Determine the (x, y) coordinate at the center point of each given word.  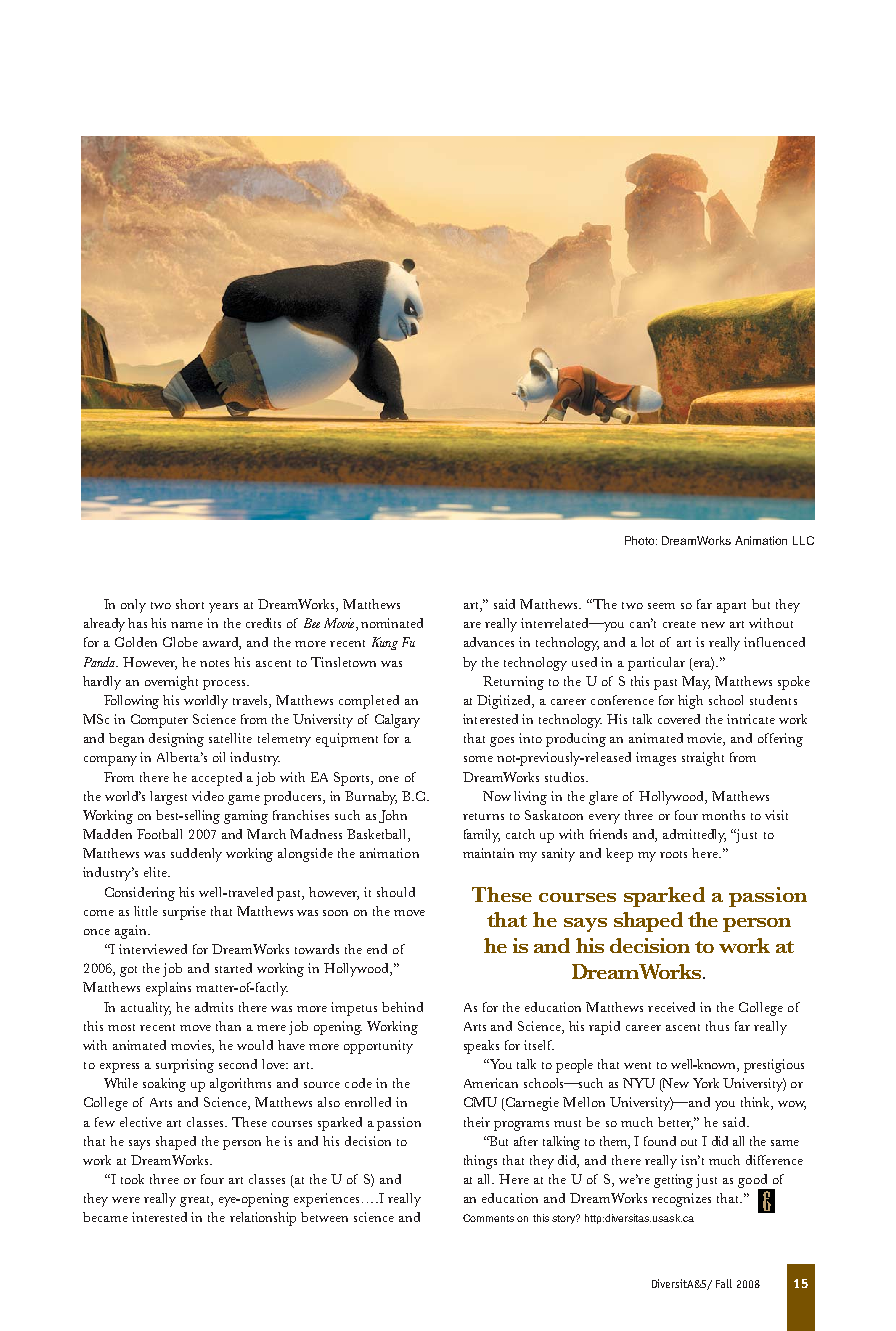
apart (731, 607)
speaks (481, 1047)
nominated (392, 623)
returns (483, 816)
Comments (488, 1218)
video (208, 796)
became (105, 1217)
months (723, 815)
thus (717, 1026)
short (190, 604)
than (228, 1026)
